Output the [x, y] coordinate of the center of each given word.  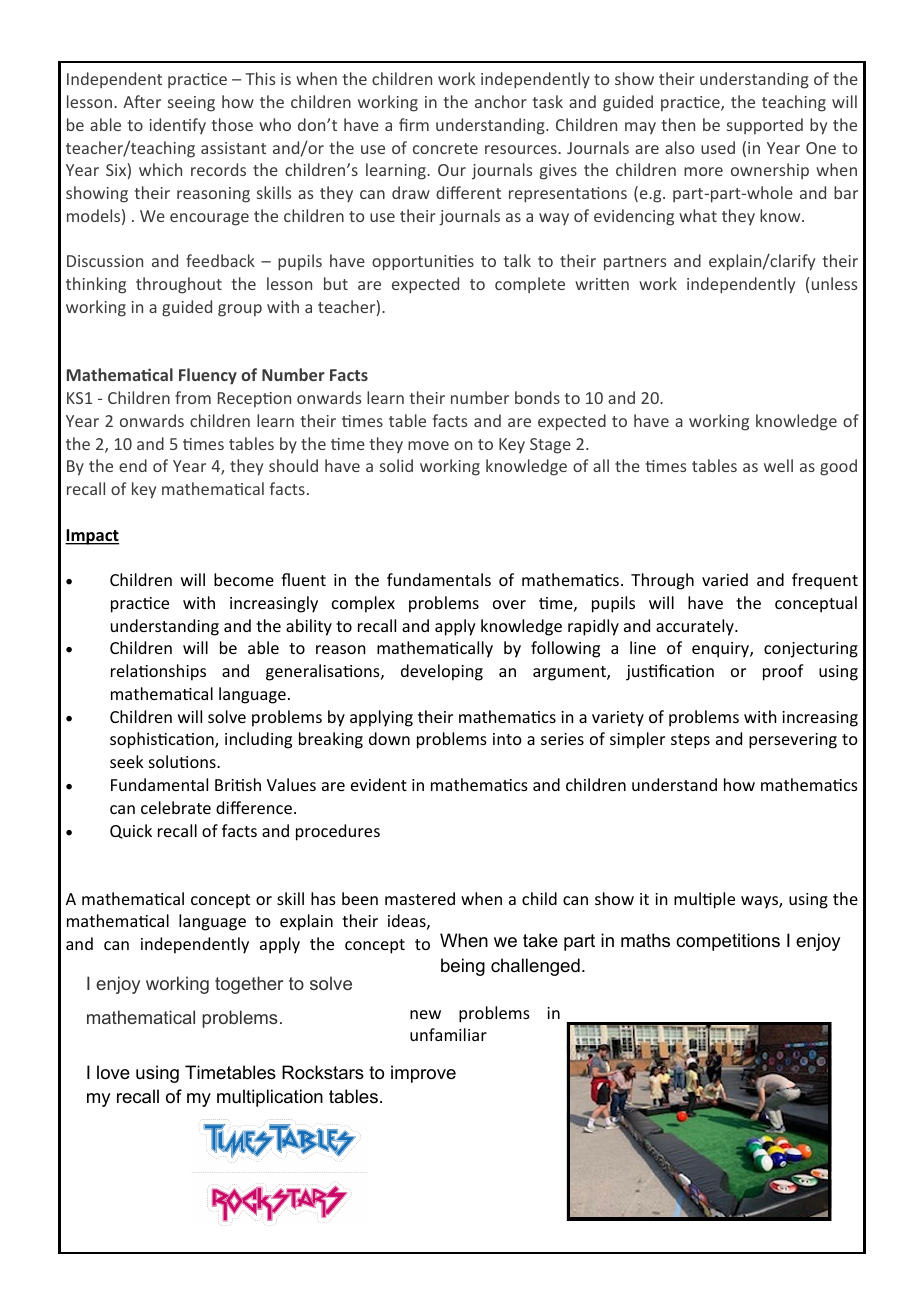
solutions [183, 761]
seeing [191, 104]
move [428, 445]
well [778, 465]
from [193, 397]
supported [765, 126]
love [113, 1072]
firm [414, 124]
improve [423, 1074]
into [507, 739]
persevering [793, 741]
